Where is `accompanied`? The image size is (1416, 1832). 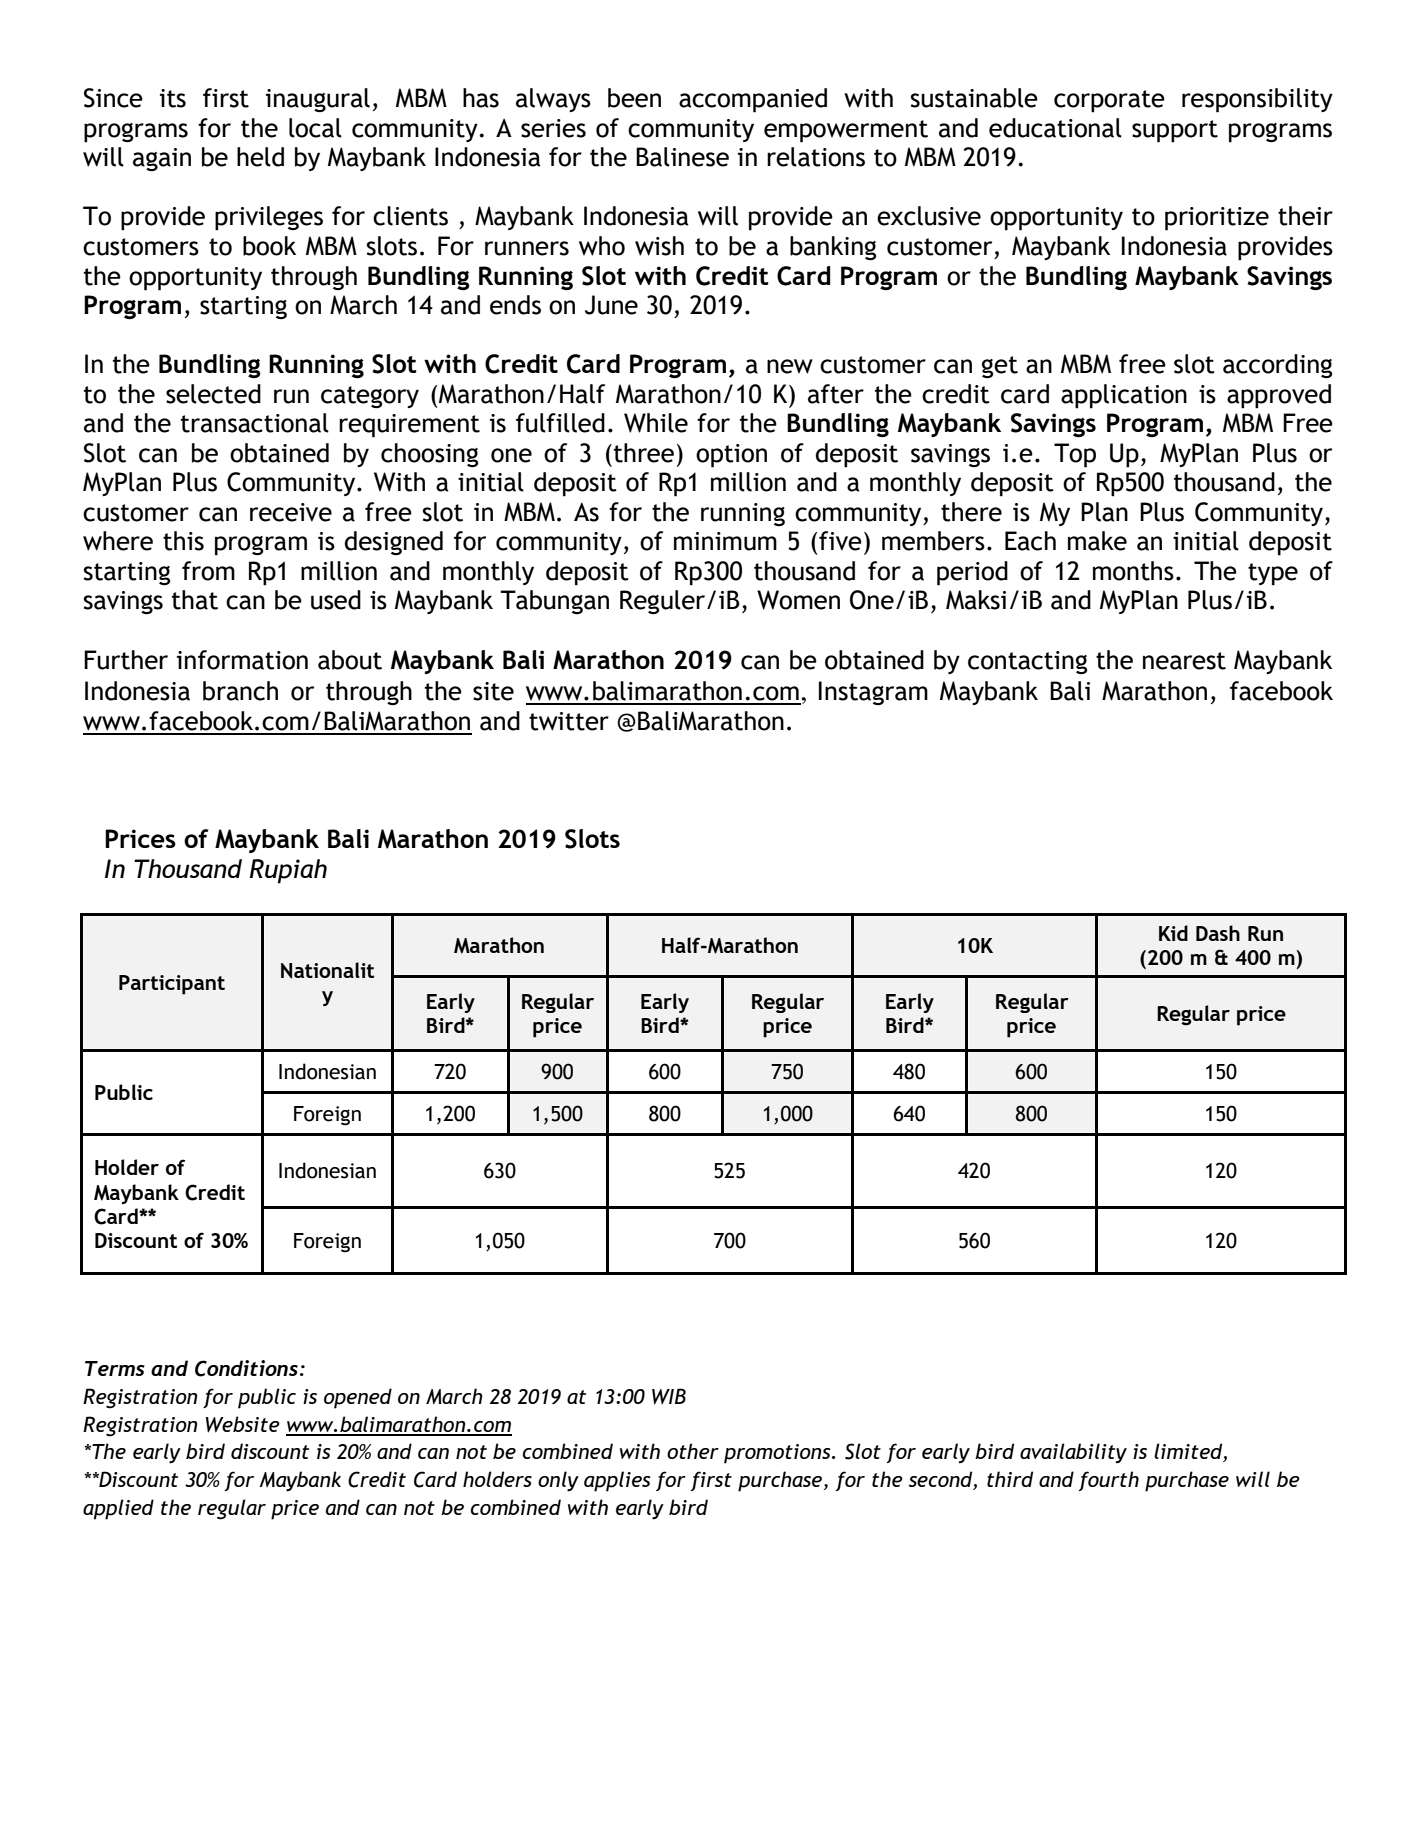 accompanied is located at coordinates (753, 100).
